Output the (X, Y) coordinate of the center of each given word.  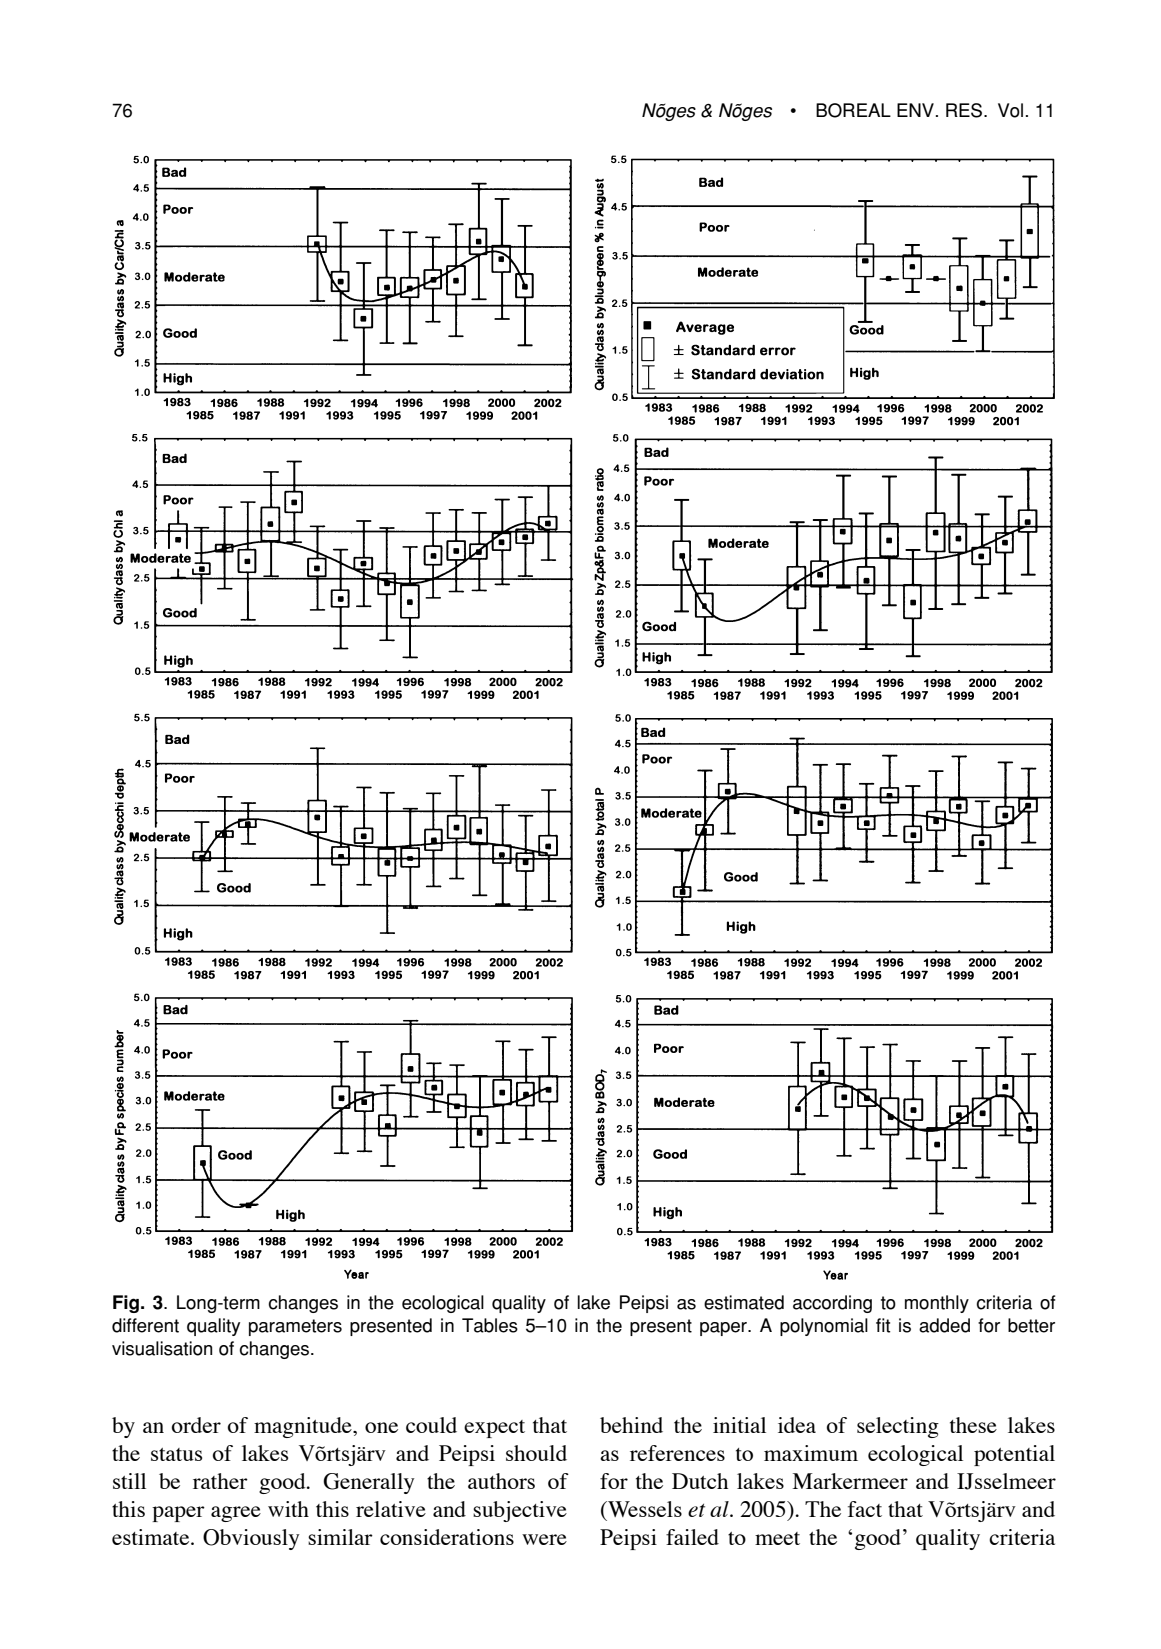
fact (865, 1509)
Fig (126, 1304)
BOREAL (853, 110)
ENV (915, 110)
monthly (937, 1304)
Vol (1010, 110)
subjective (520, 1511)
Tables (490, 1325)
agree (236, 1514)
